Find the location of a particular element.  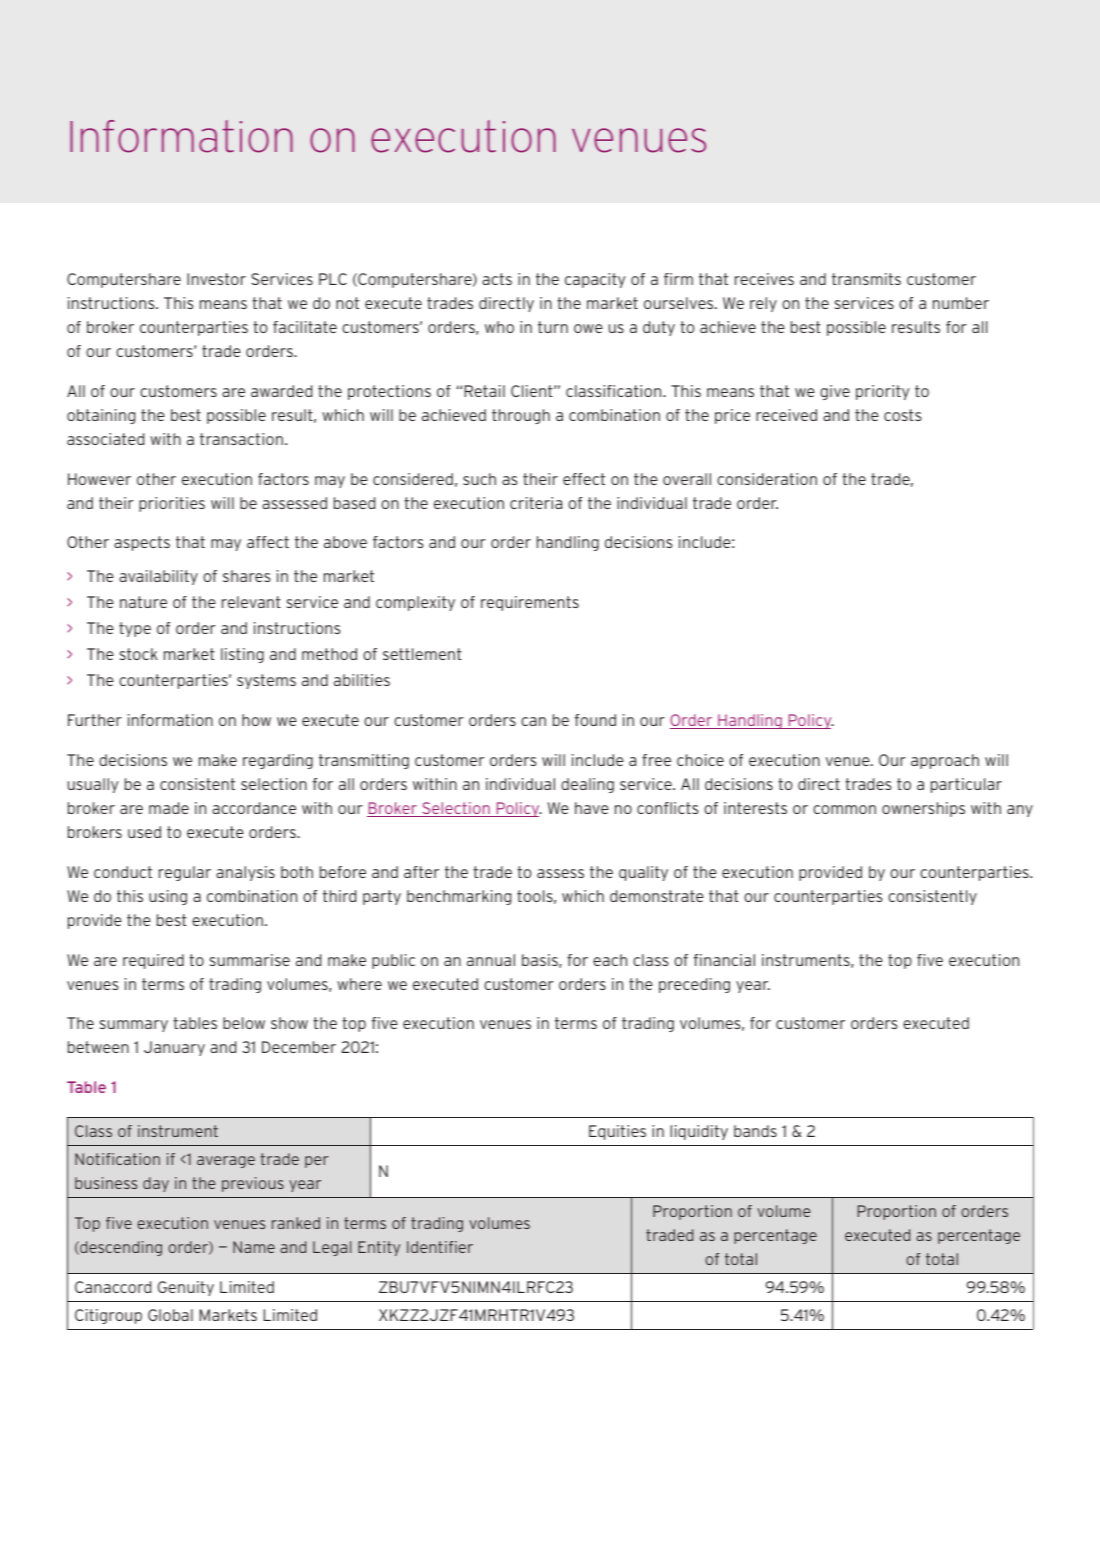

Investor is located at coordinates (216, 279).
